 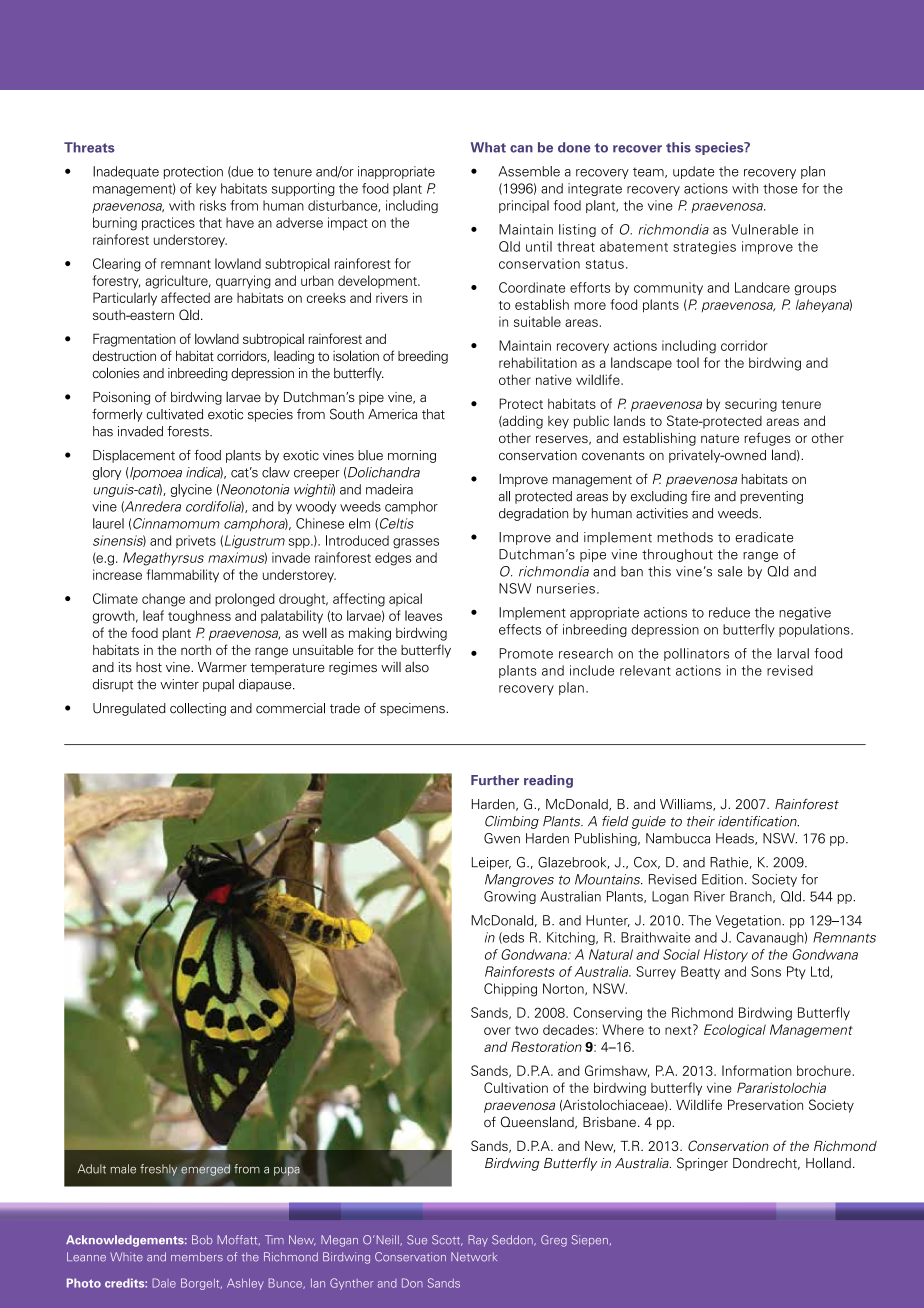 What do you see at coordinates (510, 897) in the screenshot?
I see `Growing` at bounding box center [510, 897].
